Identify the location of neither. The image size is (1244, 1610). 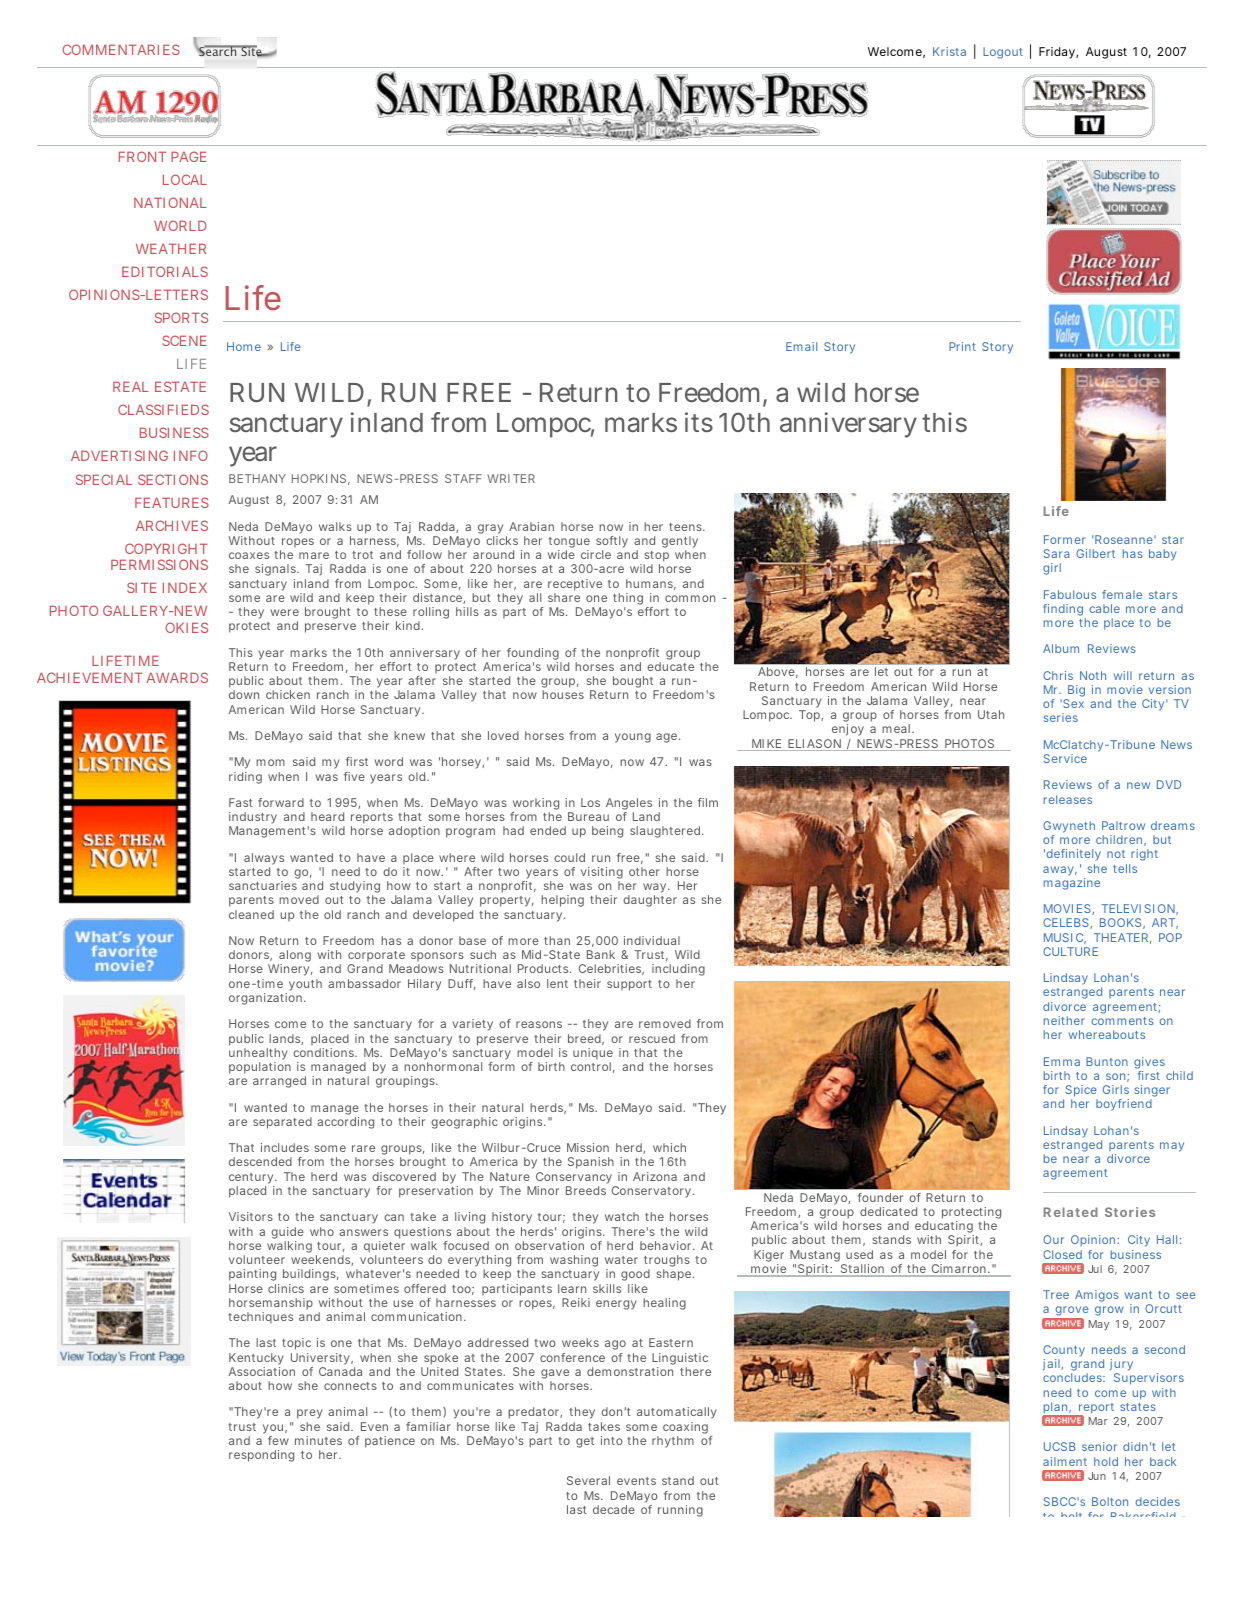
(1064, 1020).
